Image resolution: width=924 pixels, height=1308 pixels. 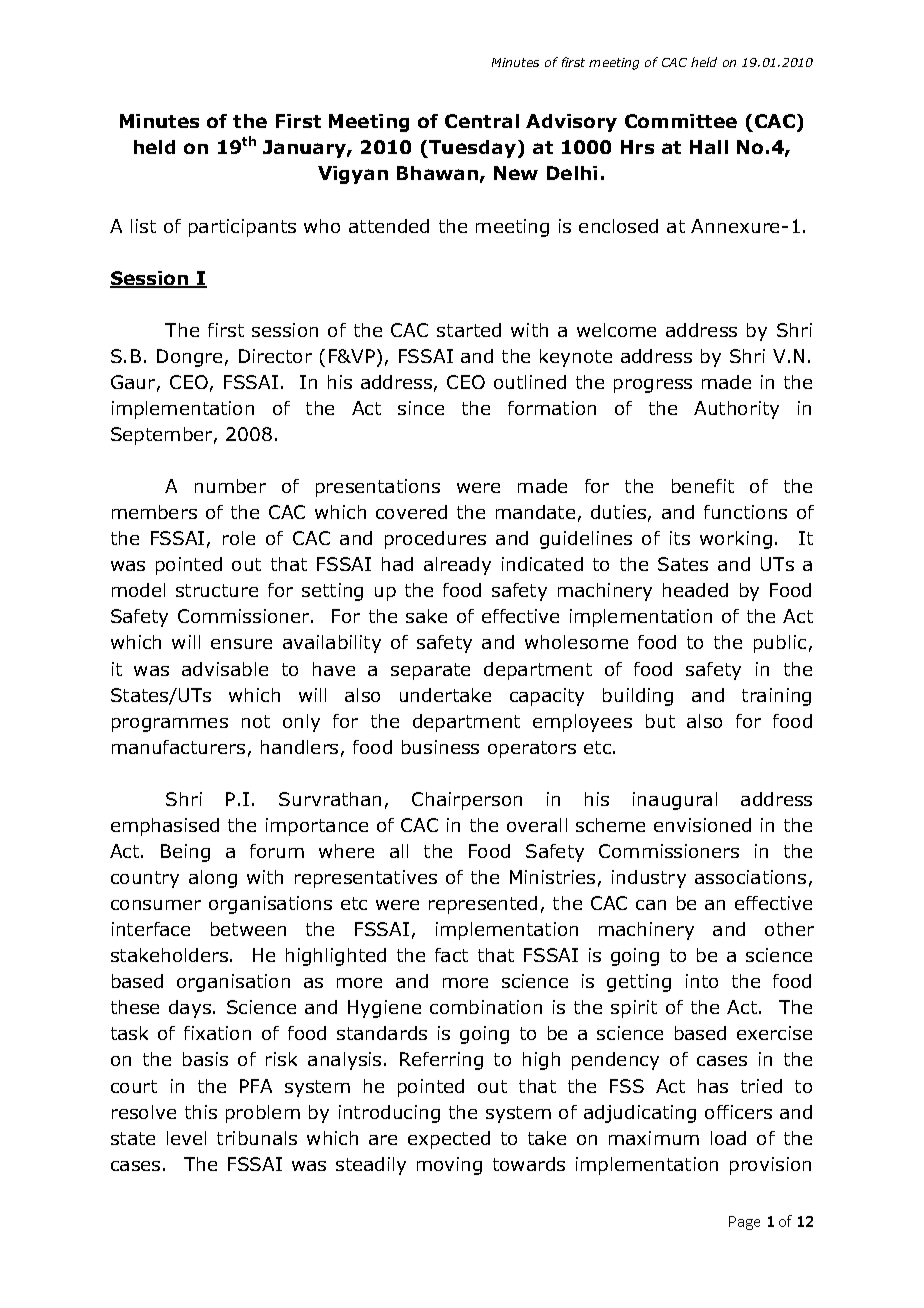 I want to click on level, so click(x=186, y=1138).
